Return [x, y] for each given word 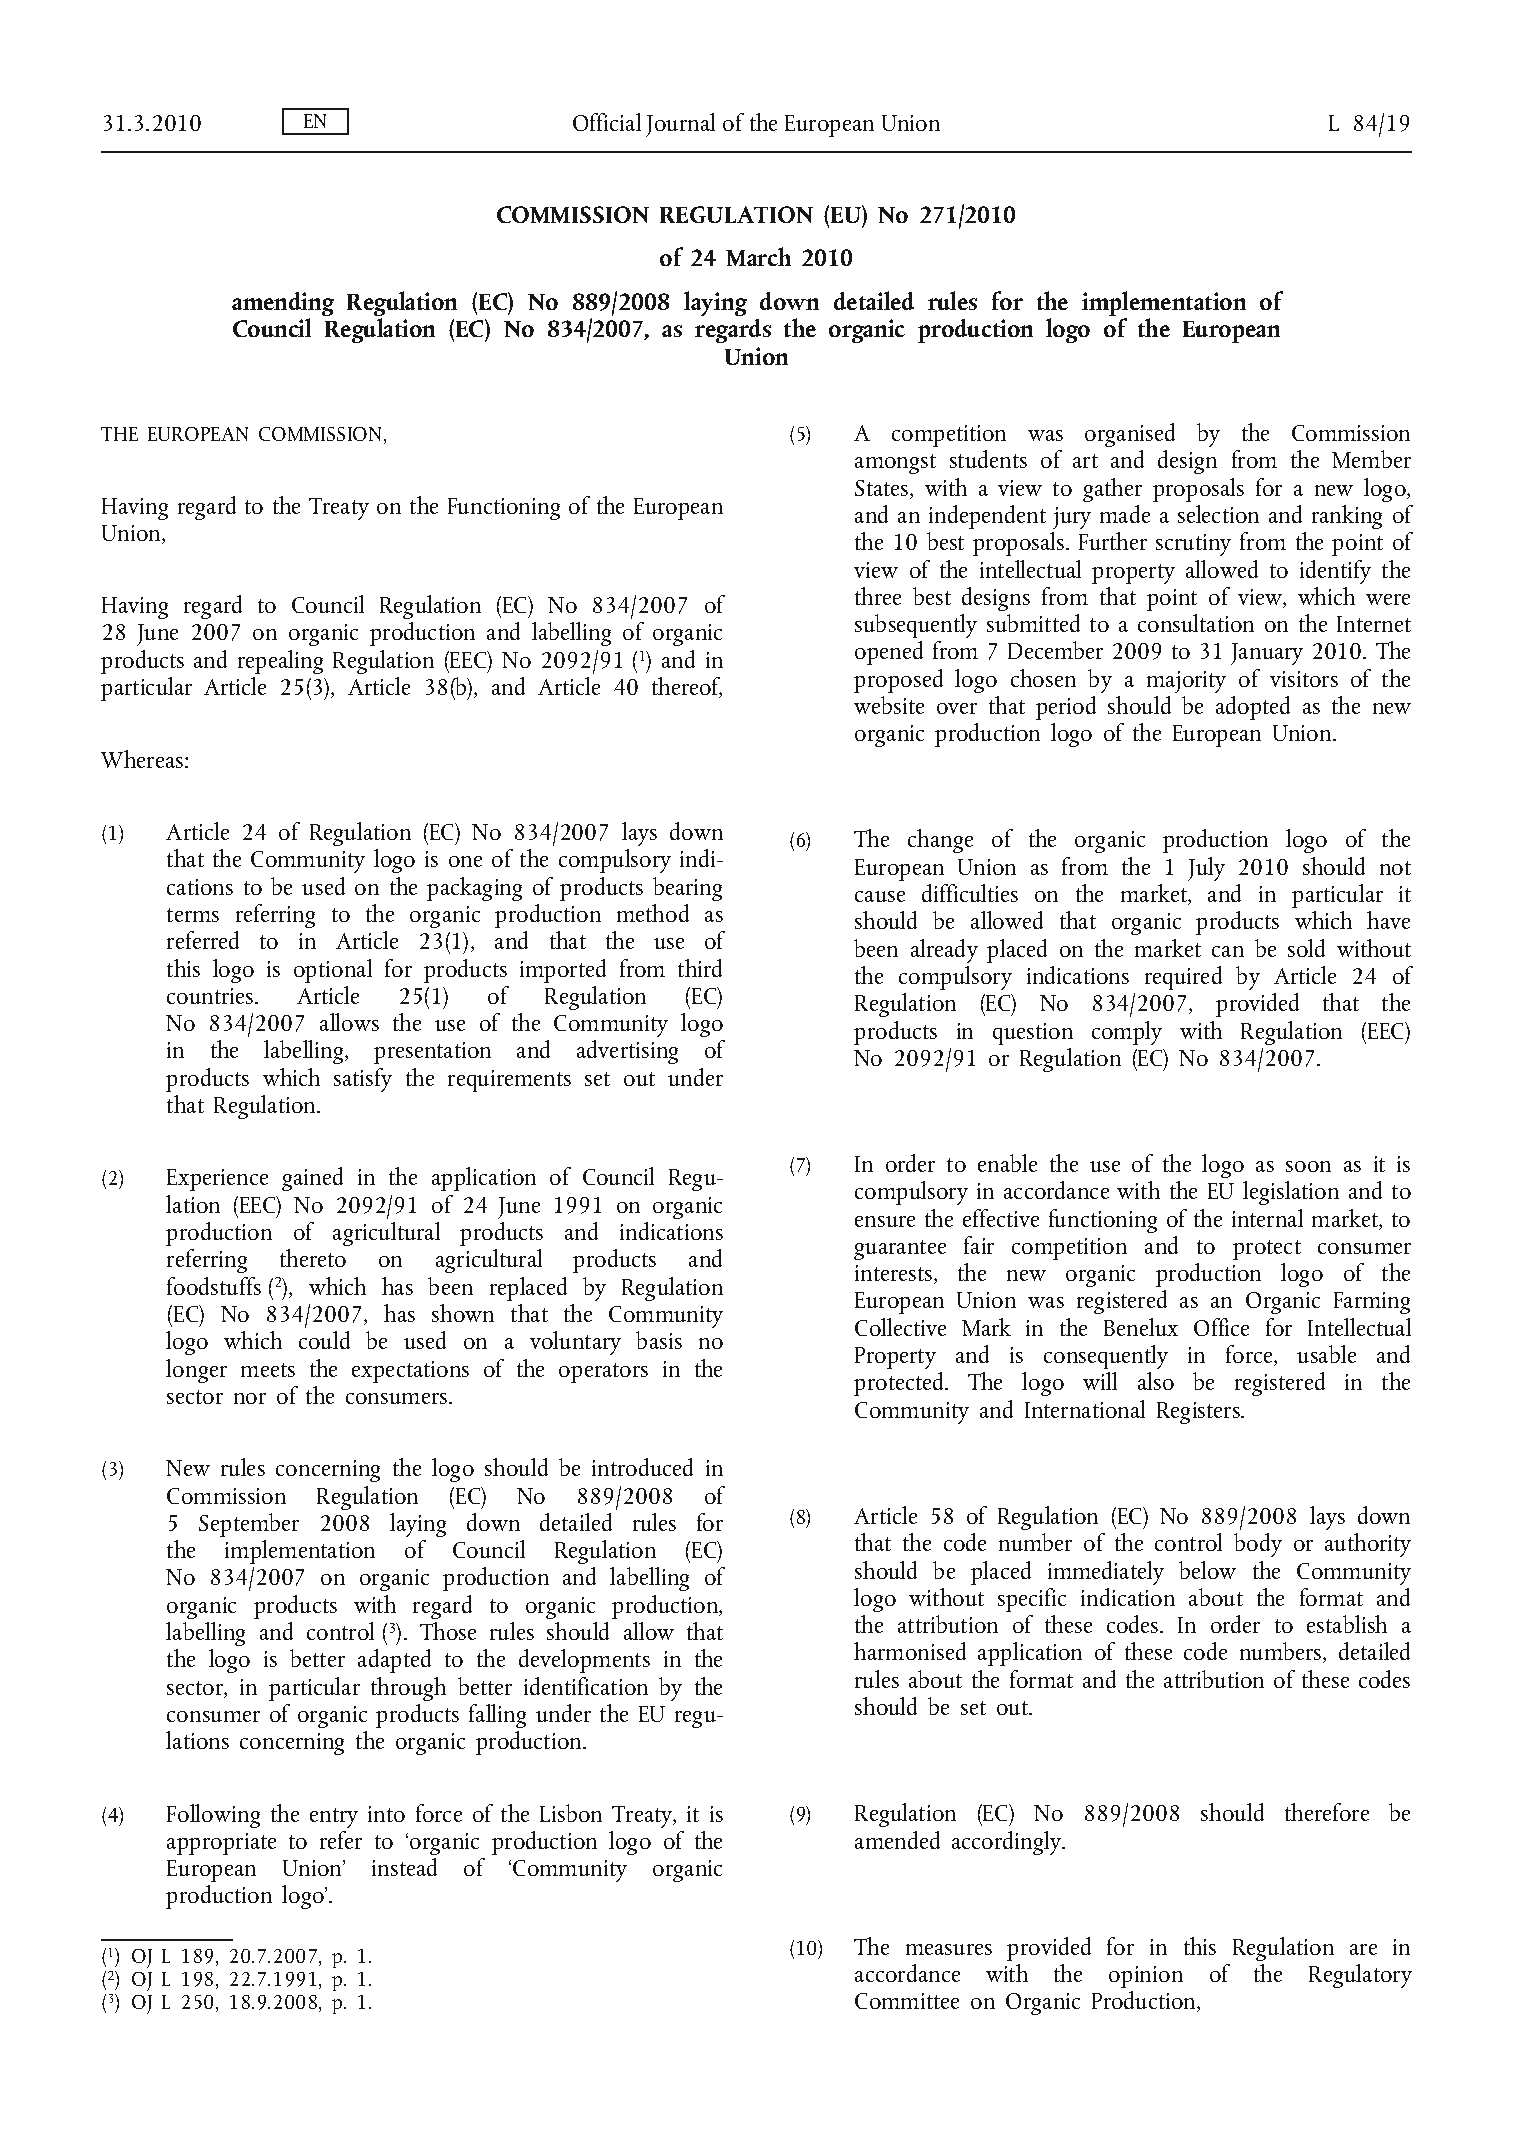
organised [1130, 435]
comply [1127, 1033]
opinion [1146, 1977]
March [758, 256]
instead [404, 1867]
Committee [907, 2001]
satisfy [363, 1080]
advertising [627, 1052]
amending [283, 305]
